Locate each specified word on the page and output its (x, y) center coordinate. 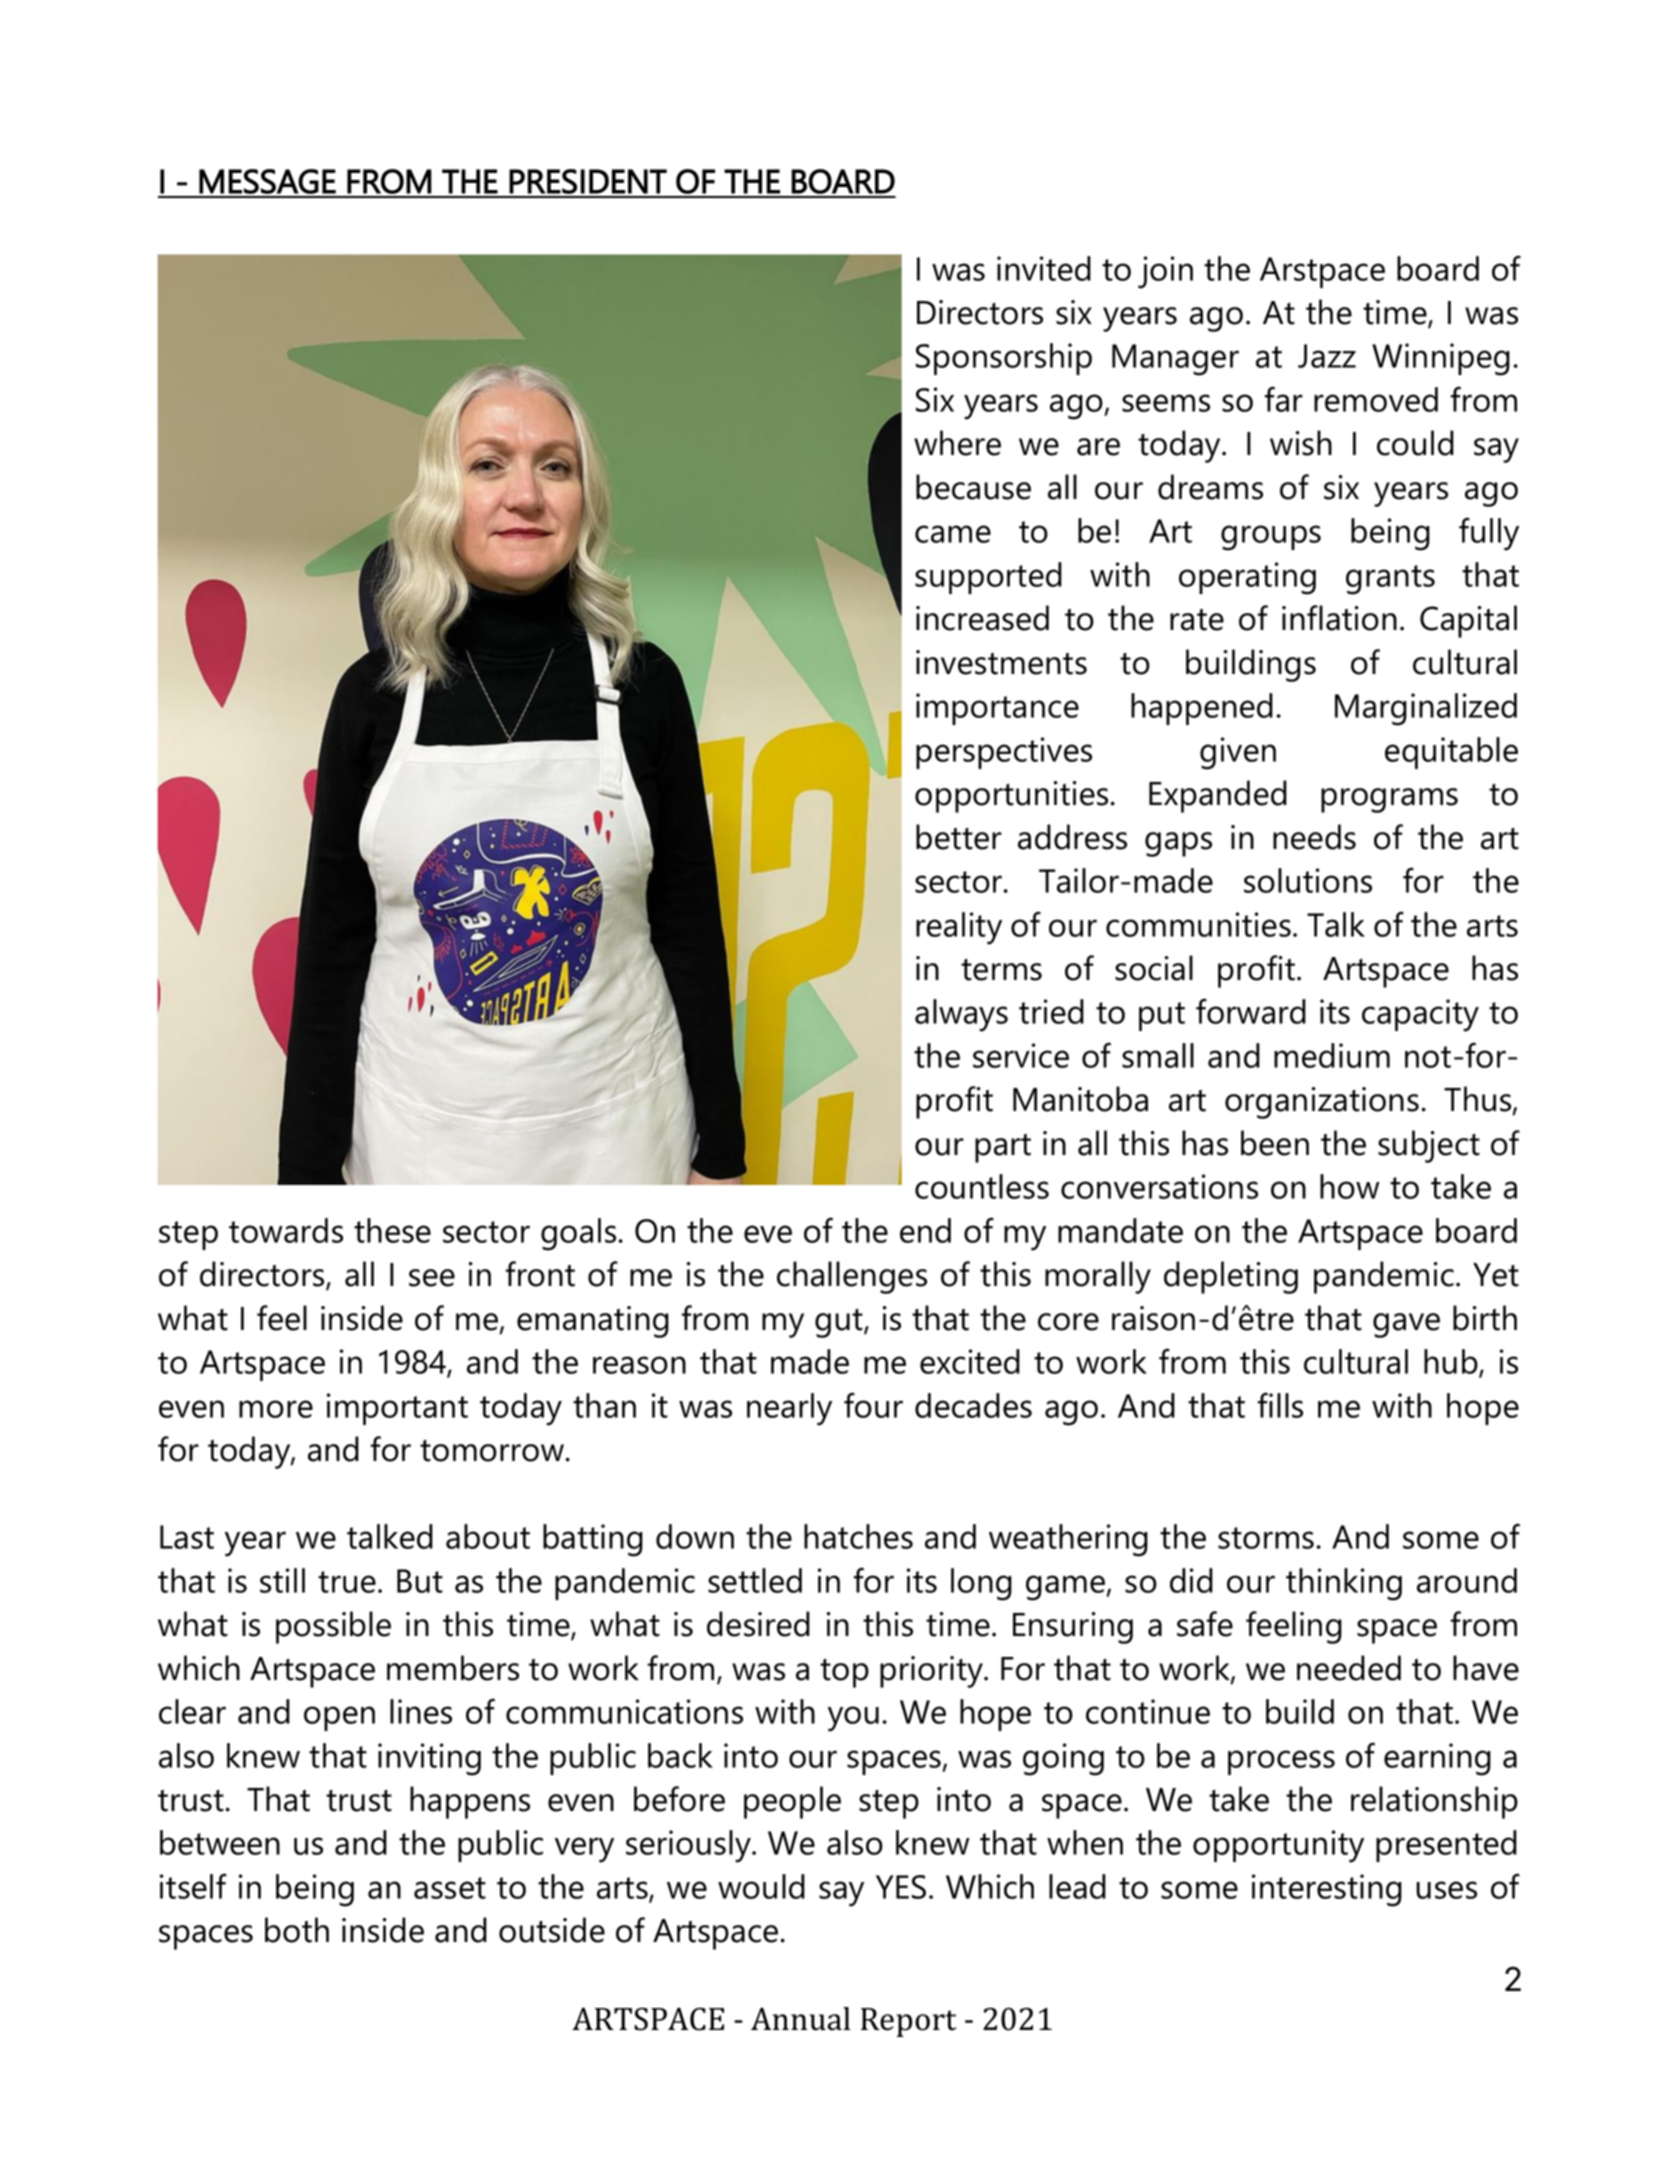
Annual (800, 2019)
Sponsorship (1004, 359)
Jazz (1327, 356)
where (957, 443)
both (297, 1930)
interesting (1327, 1890)
